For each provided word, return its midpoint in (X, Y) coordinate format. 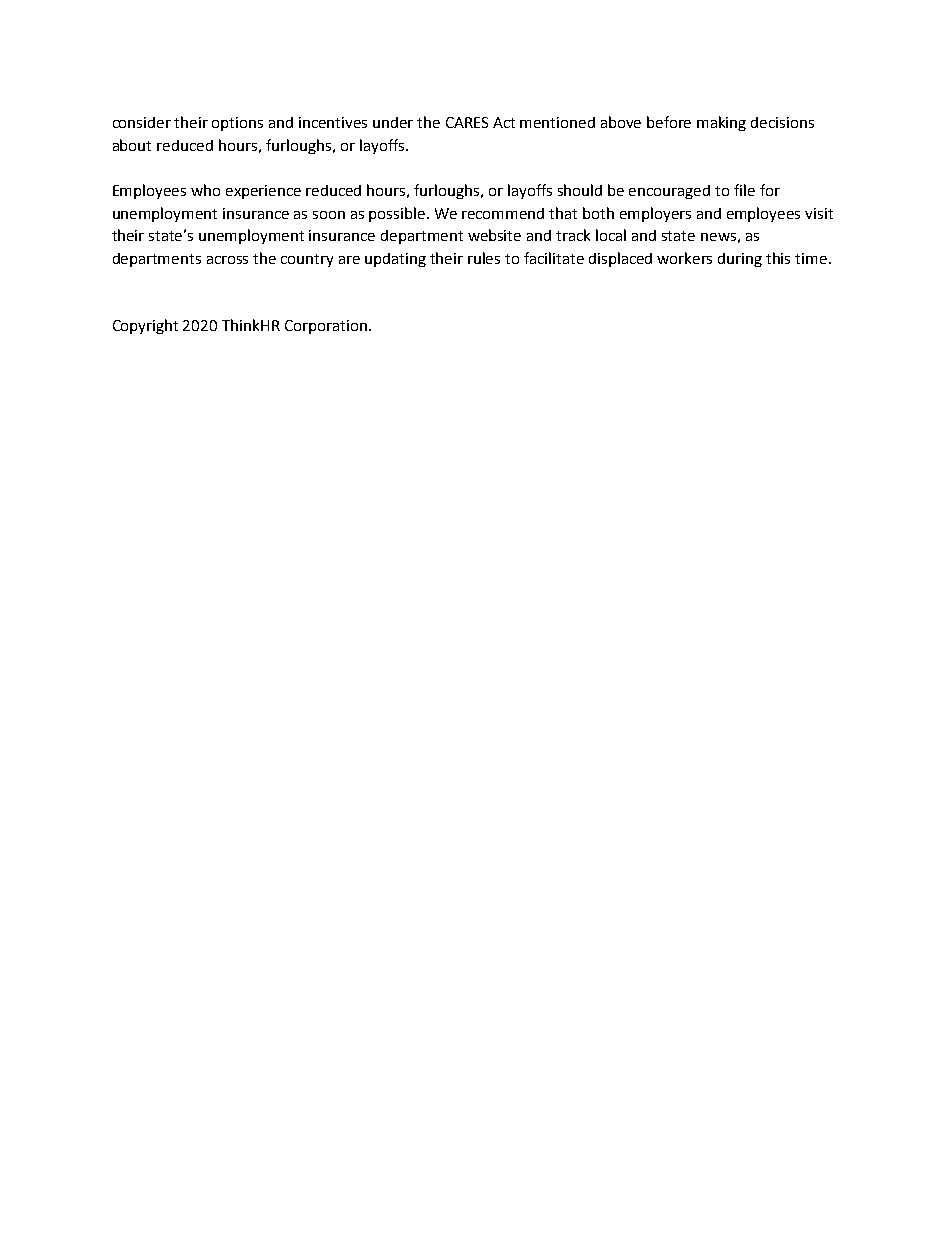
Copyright (145, 326)
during (740, 260)
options (237, 124)
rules (484, 258)
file (744, 190)
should (580, 190)
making (721, 123)
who (205, 190)
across (227, 260)
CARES (467, 122)
